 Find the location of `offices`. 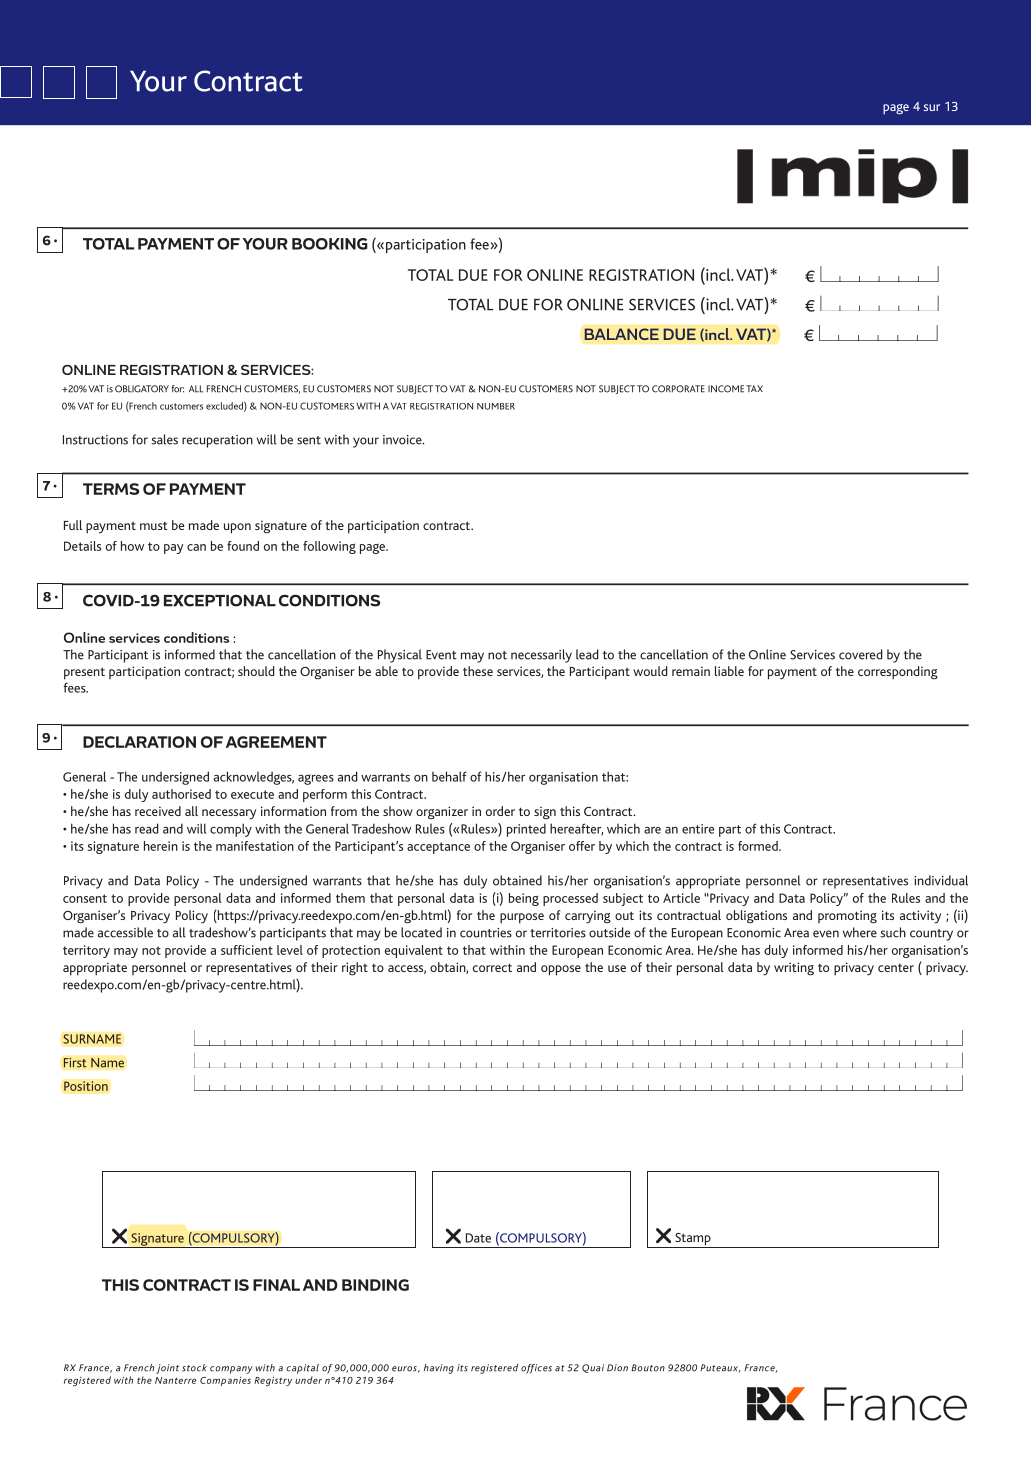

offices is located at coordinates (536, 1369).
